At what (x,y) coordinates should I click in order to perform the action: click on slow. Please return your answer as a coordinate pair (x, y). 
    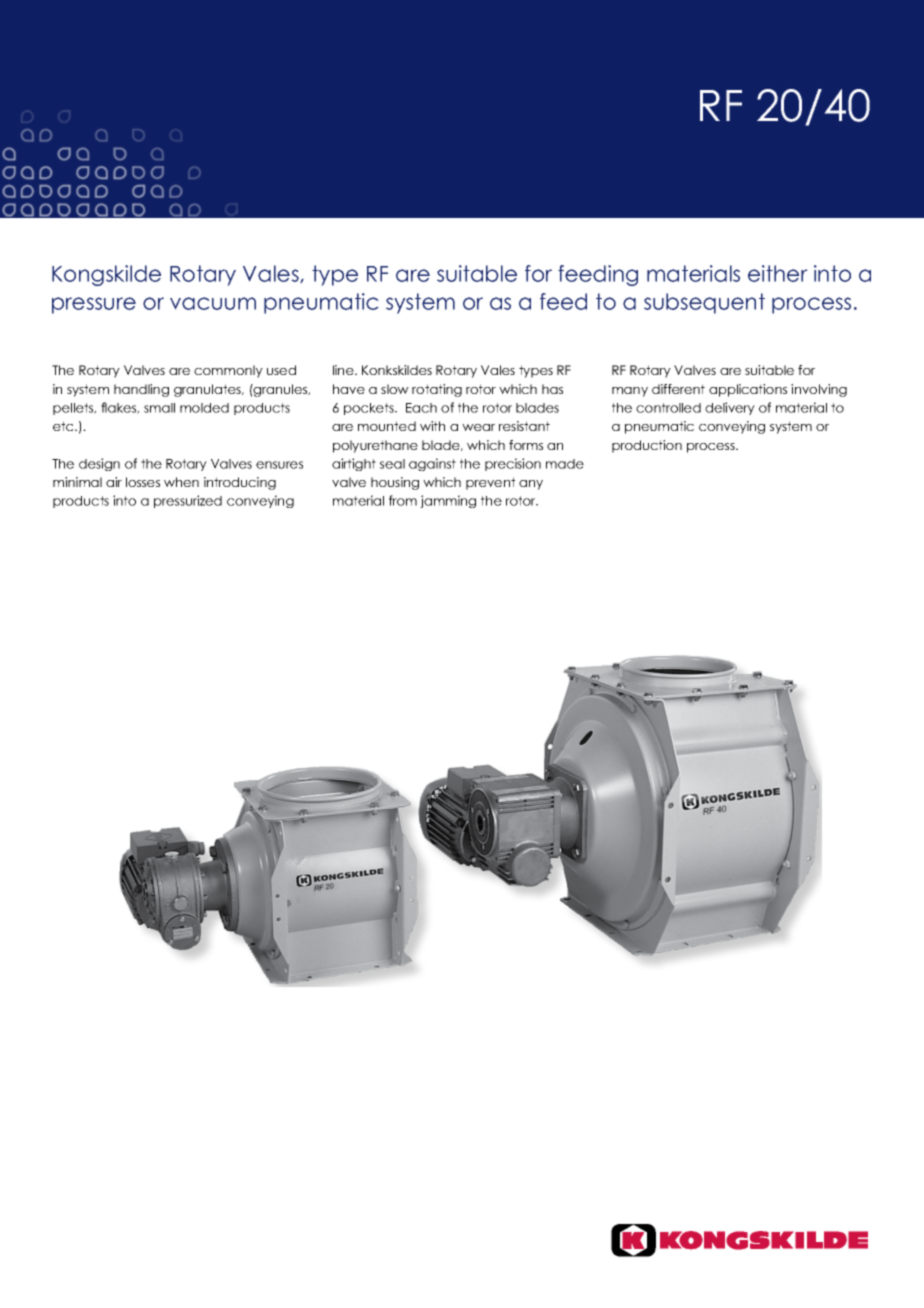
    Looking at the image, I should click on (395, 389).
